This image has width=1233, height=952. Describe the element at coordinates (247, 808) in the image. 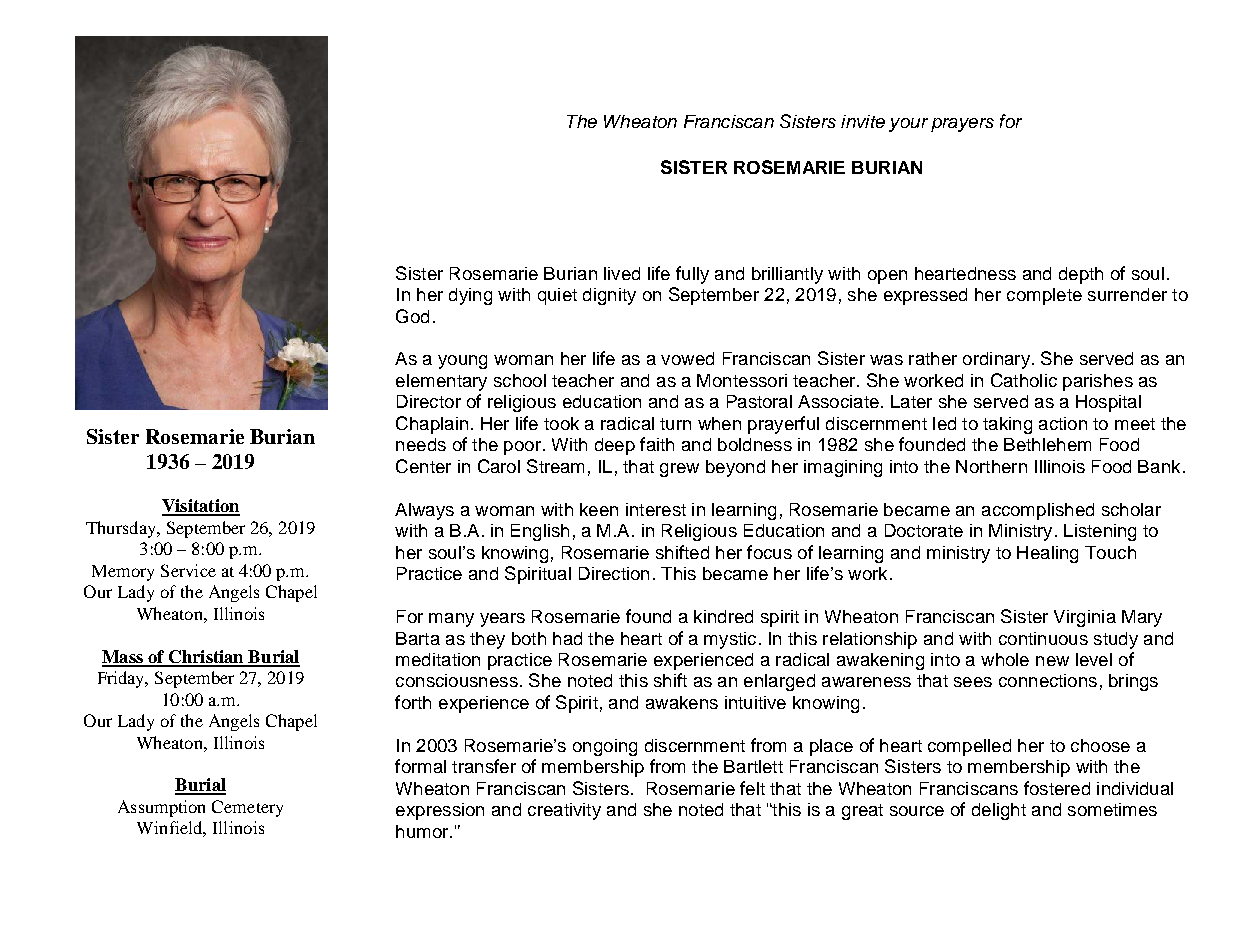

I see `Cemetery` at that location.
